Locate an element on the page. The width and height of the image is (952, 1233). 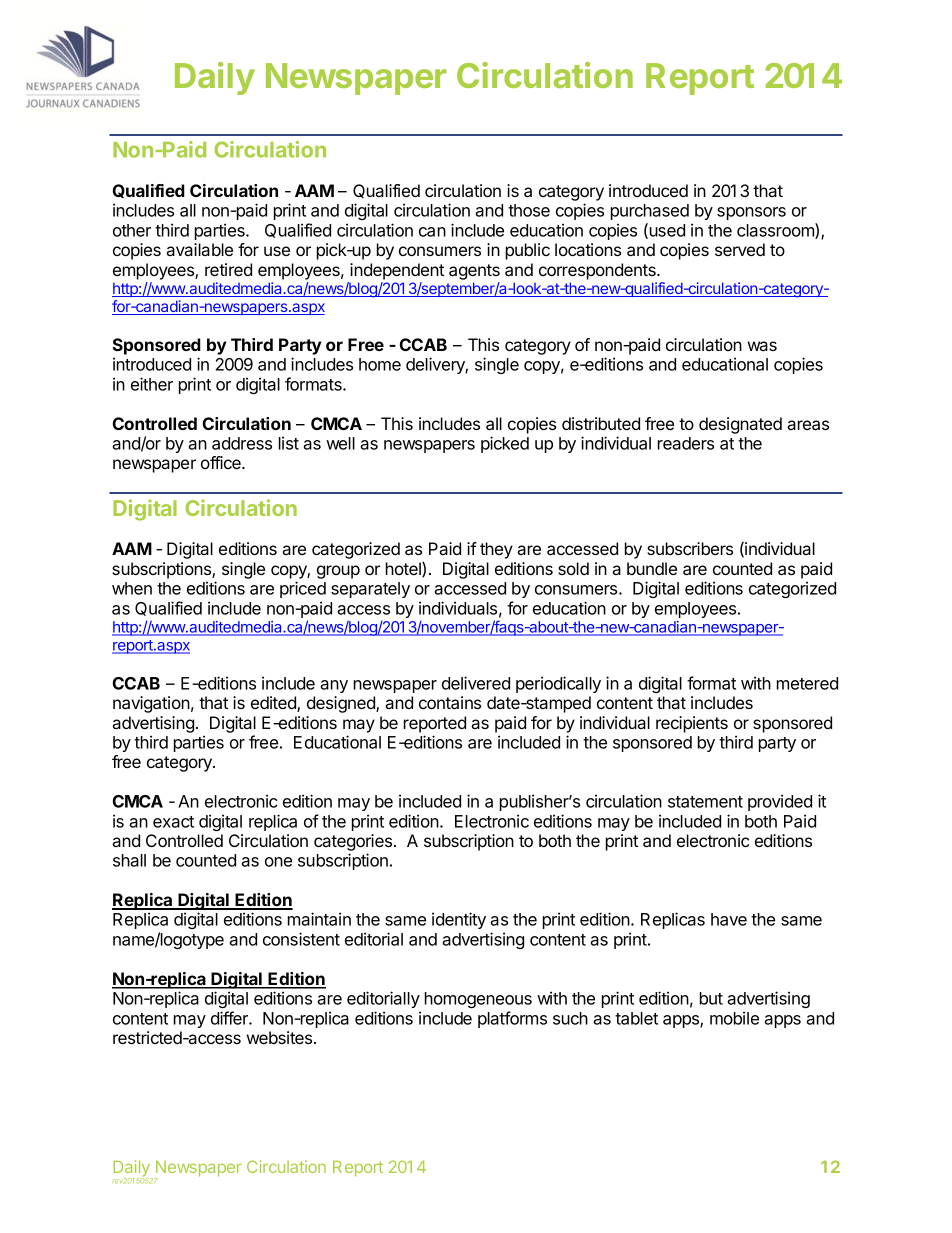
mobile is located at coordinates (734, 1018).
